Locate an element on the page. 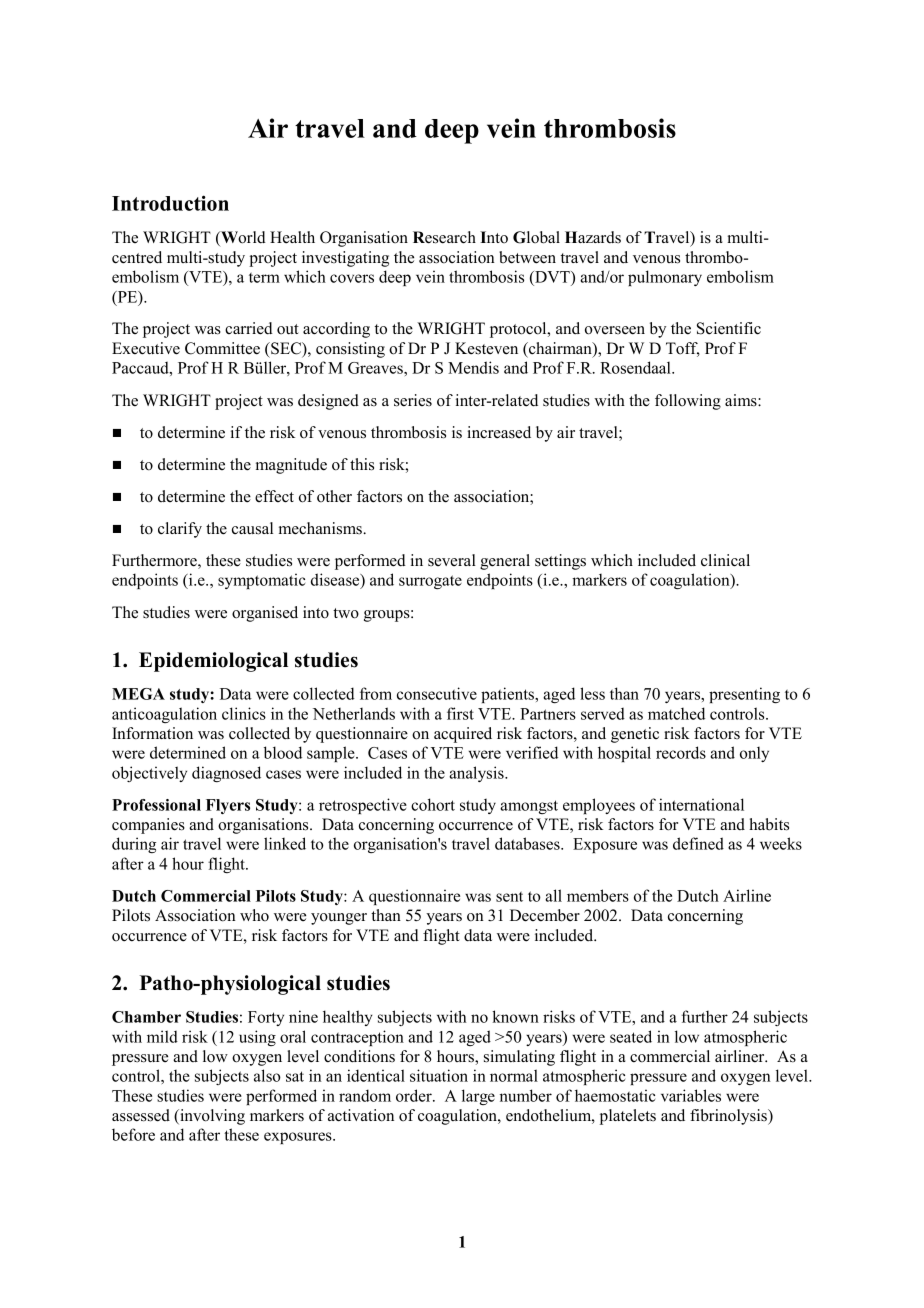  Introduction is located at coordinates (170, 203).
